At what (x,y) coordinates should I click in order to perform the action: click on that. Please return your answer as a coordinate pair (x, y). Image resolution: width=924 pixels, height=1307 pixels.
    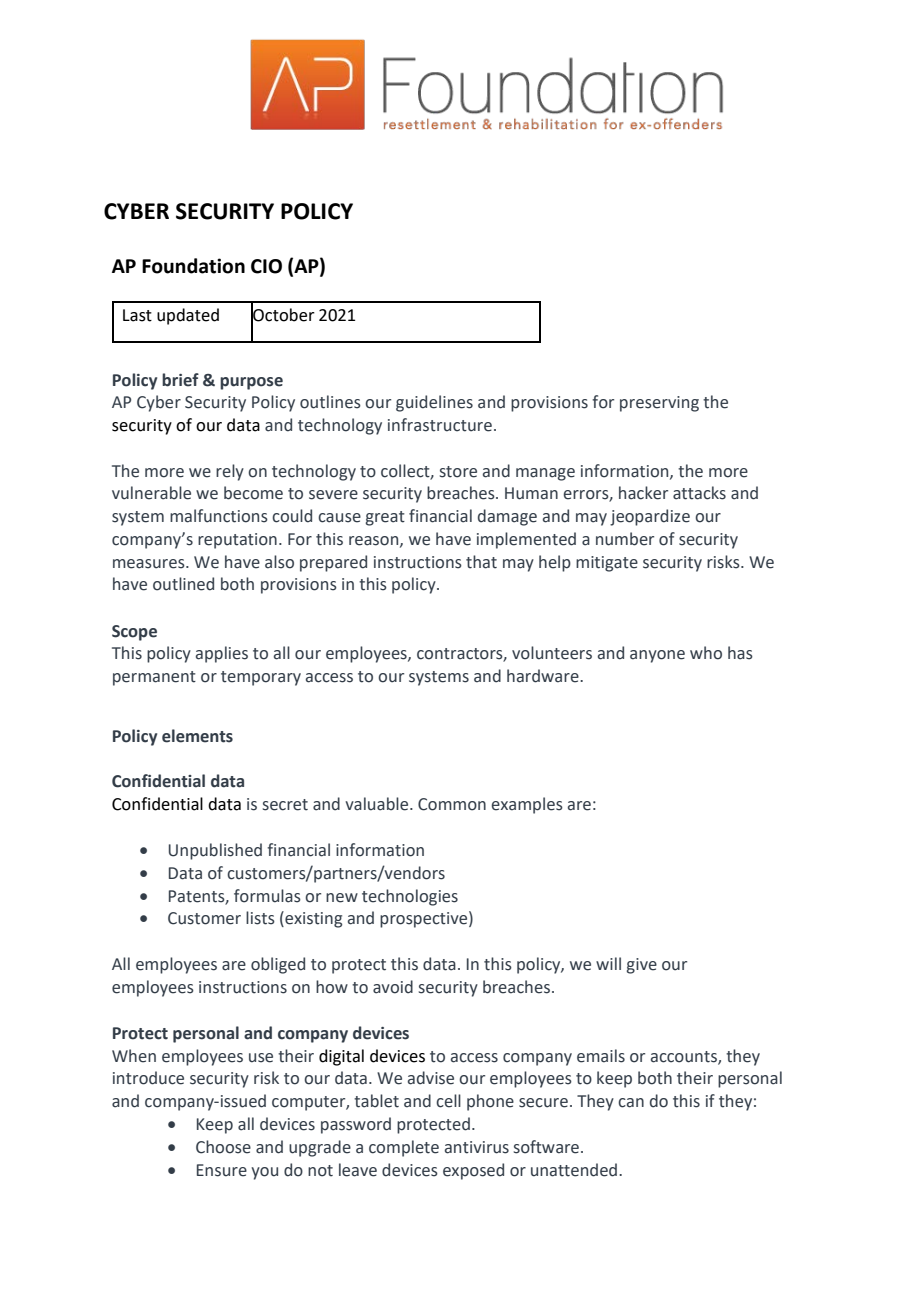
    Looking at the image, I should click on (481, 562).
